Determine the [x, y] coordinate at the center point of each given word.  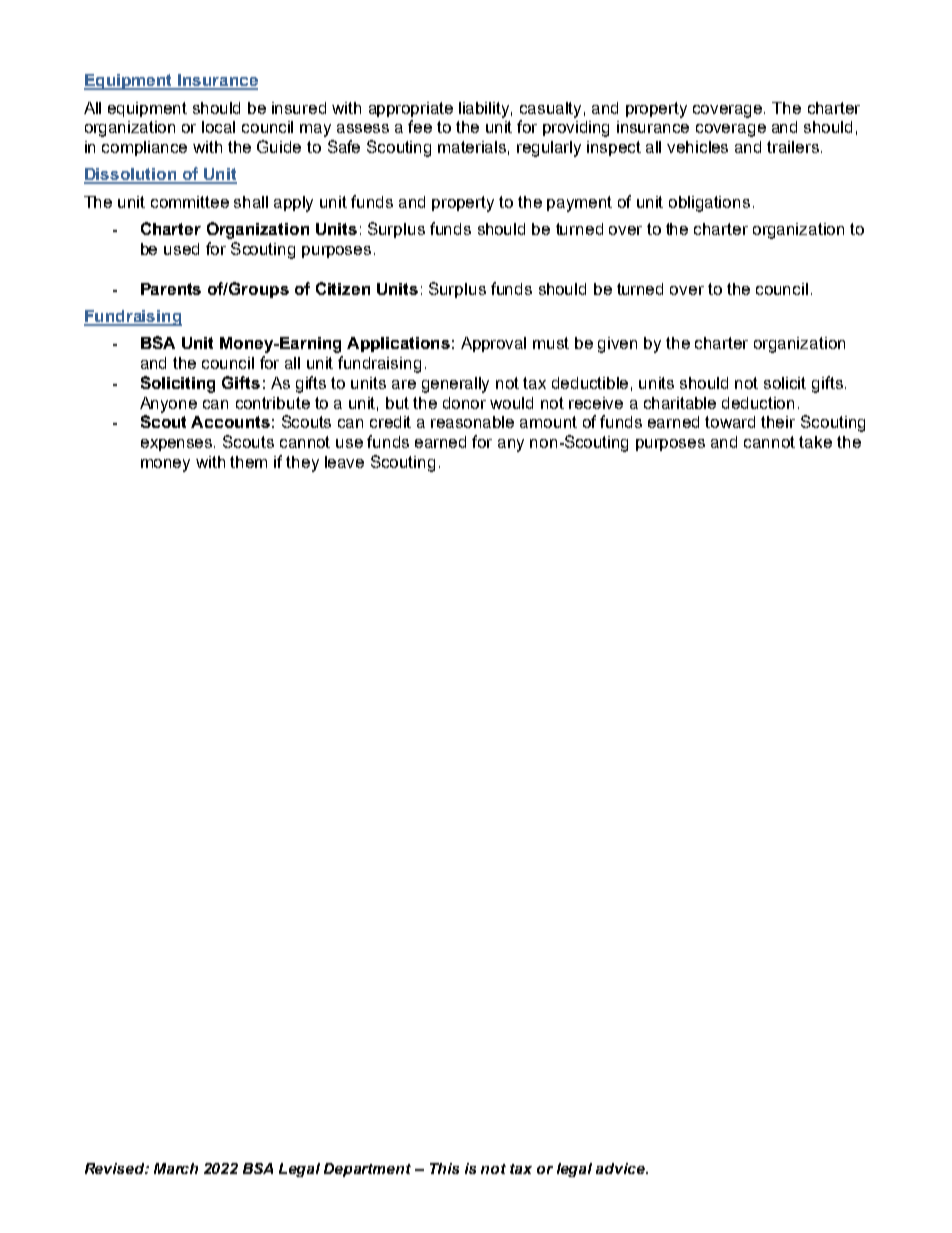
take [815, 442]
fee [420, 126]
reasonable [472, 422]
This [444, 1168]
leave [344, 462]
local [218, 127]
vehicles [697, 147]
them [248, 462]
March [176, 1168]
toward [730, 422]
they [302, 464]
